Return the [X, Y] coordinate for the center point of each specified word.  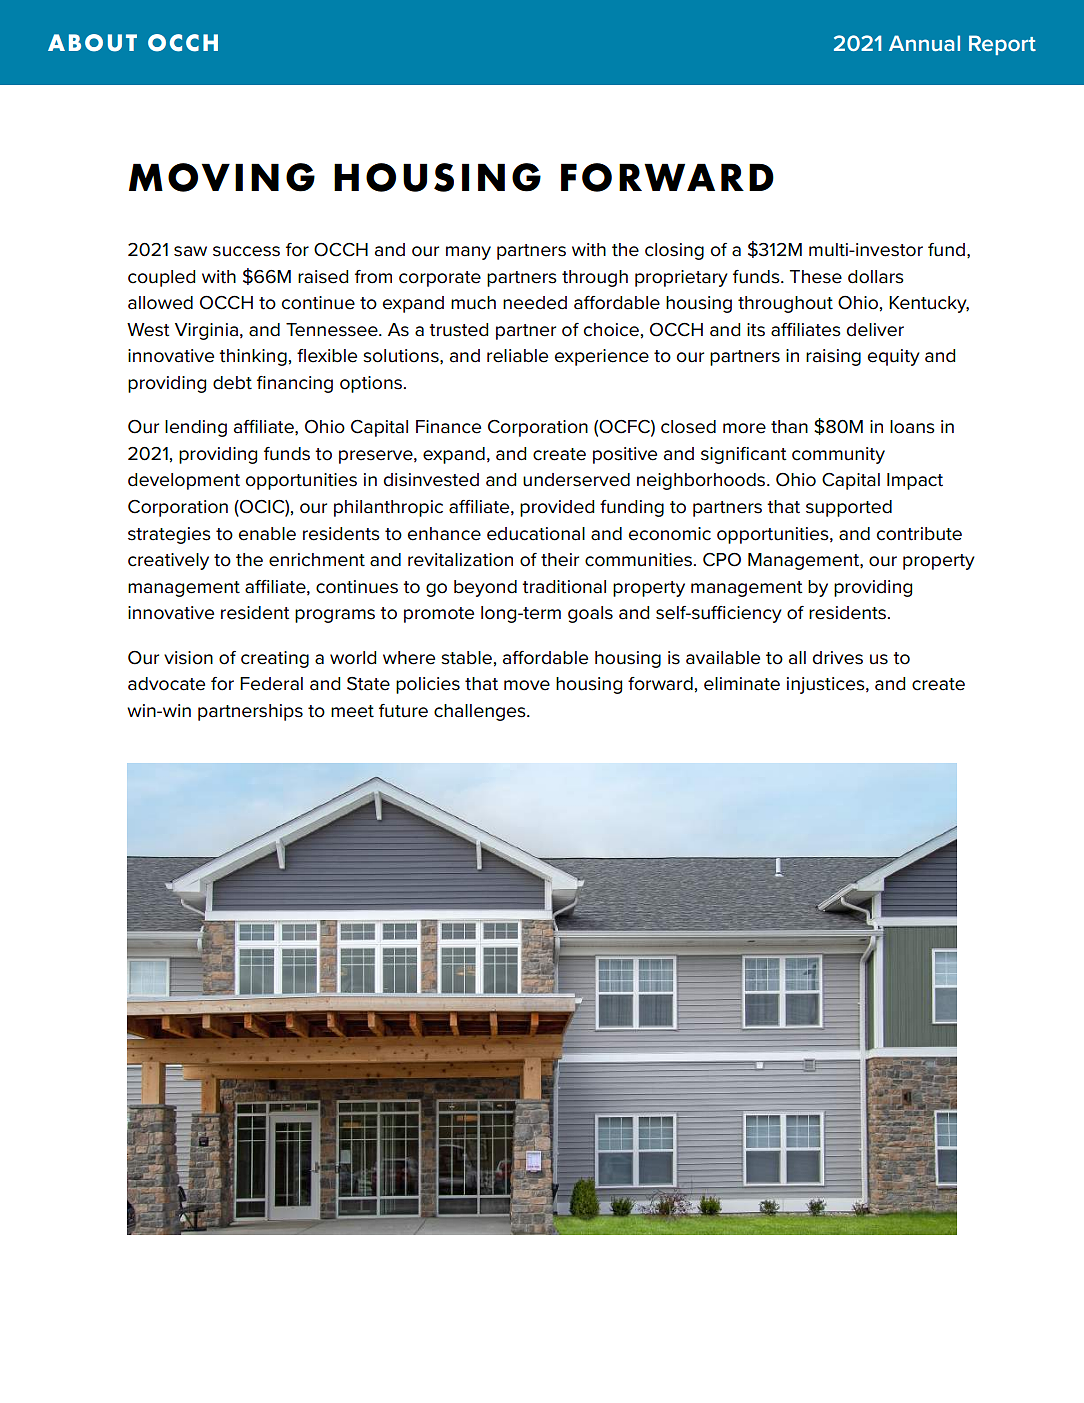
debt [232, 383]
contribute [919, 534]
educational [536, 534]
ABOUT [92, 43]
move [527, 685]
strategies [169, 535]
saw [190, 251]
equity [894, 357]
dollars [876, 277]
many [468, 253]
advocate [166, 684]
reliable [517, 356]
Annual [924, 43]
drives [838, 658]
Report [1002, 45]
